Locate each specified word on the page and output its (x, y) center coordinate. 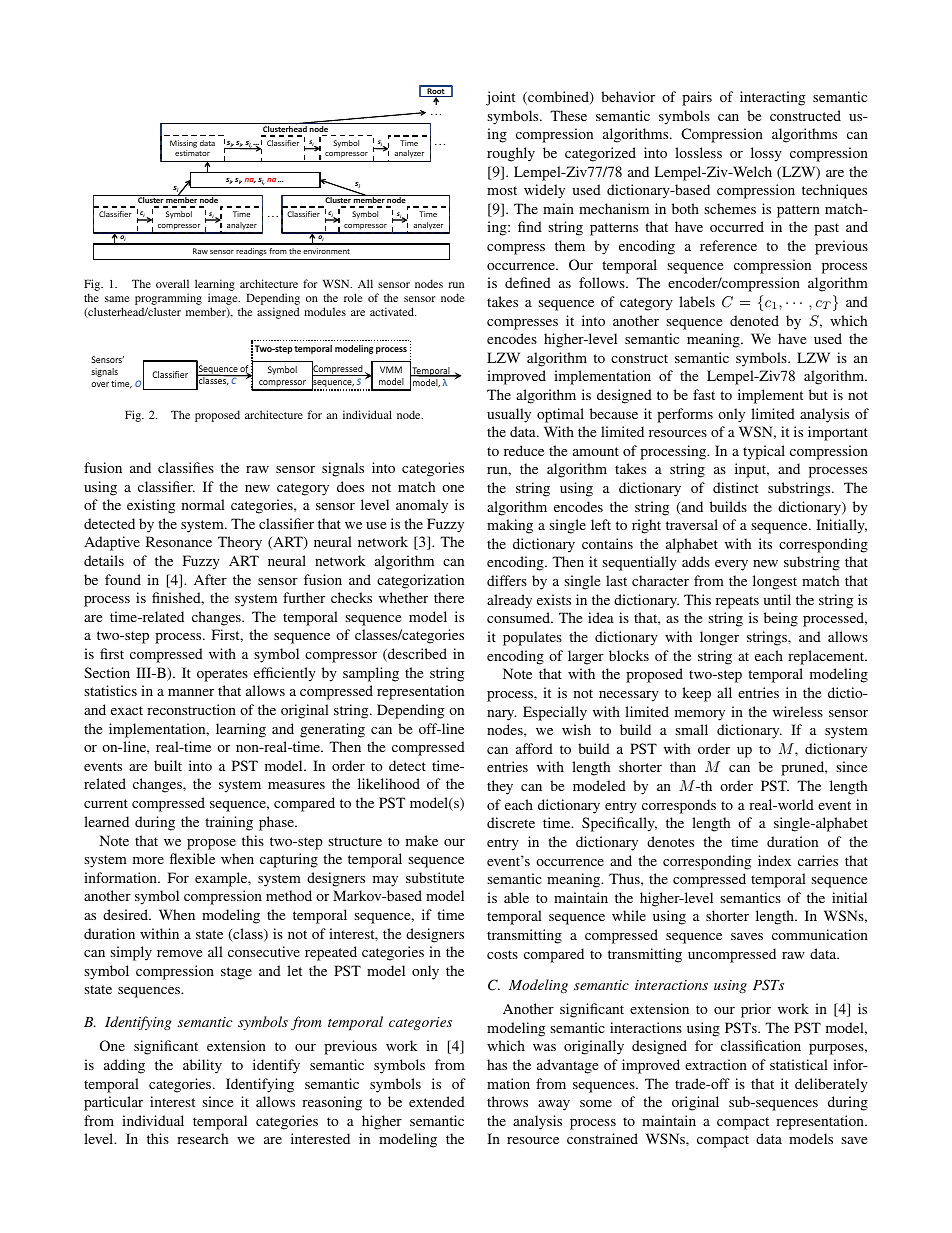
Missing (183, 144)
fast (704, 394)
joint (500, 98)
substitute (435, 877)
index (774, 860)
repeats (737, 602)
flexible (192, 858)
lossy (766, 154)
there (449, 597)
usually (509, 415)
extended (437, 1101)
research (202, 1138)
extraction (716, 1064)
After (210, 579)
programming (168, 300)
